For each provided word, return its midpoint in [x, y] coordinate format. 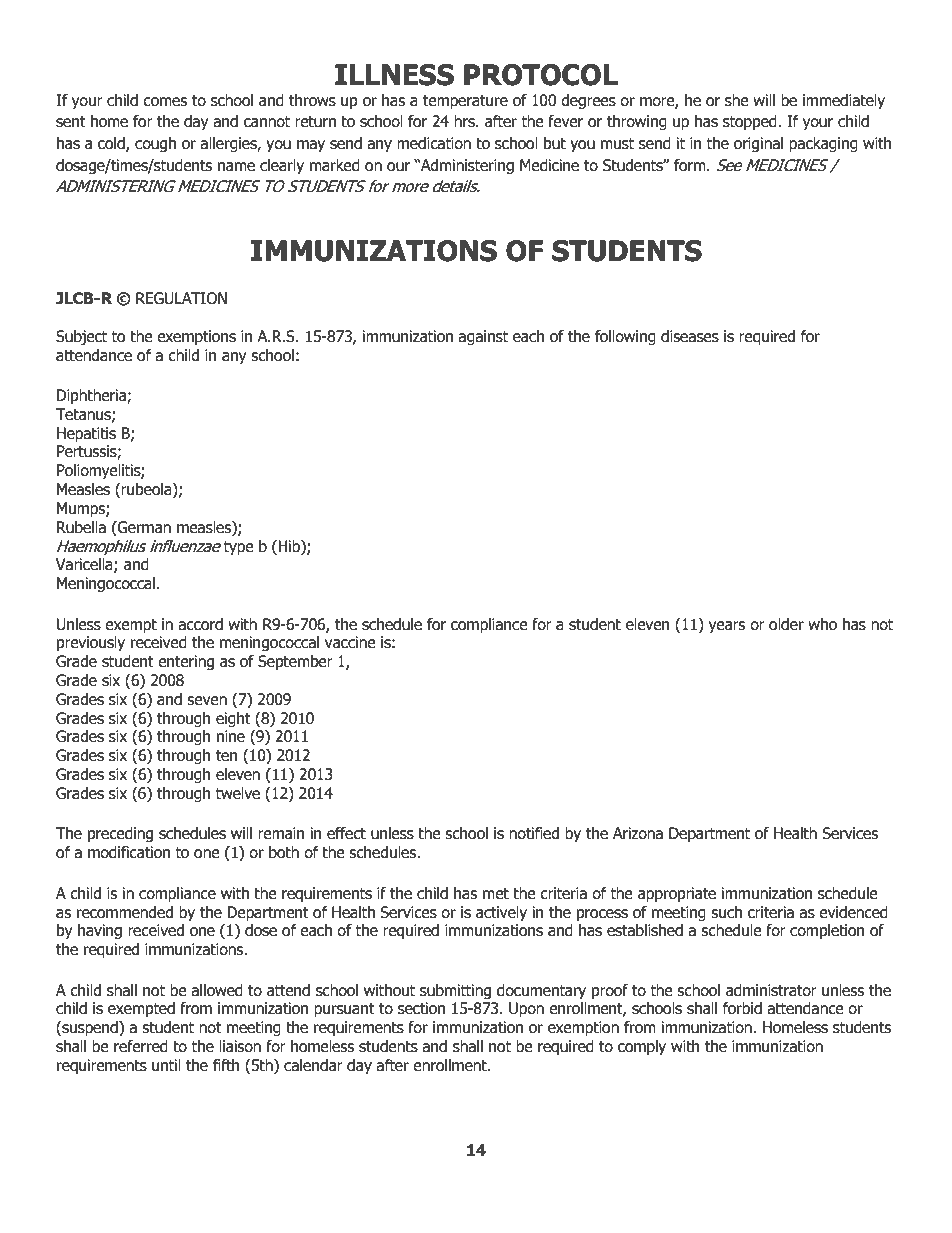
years [727, 627]
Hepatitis [86, 435]
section [421, 1008]
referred [141, 1046]
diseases [690, 336]
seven [207, 701]
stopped [751, 122]
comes [165, 102]
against [483, 337]
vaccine [350, 642]
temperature [465, 102]
